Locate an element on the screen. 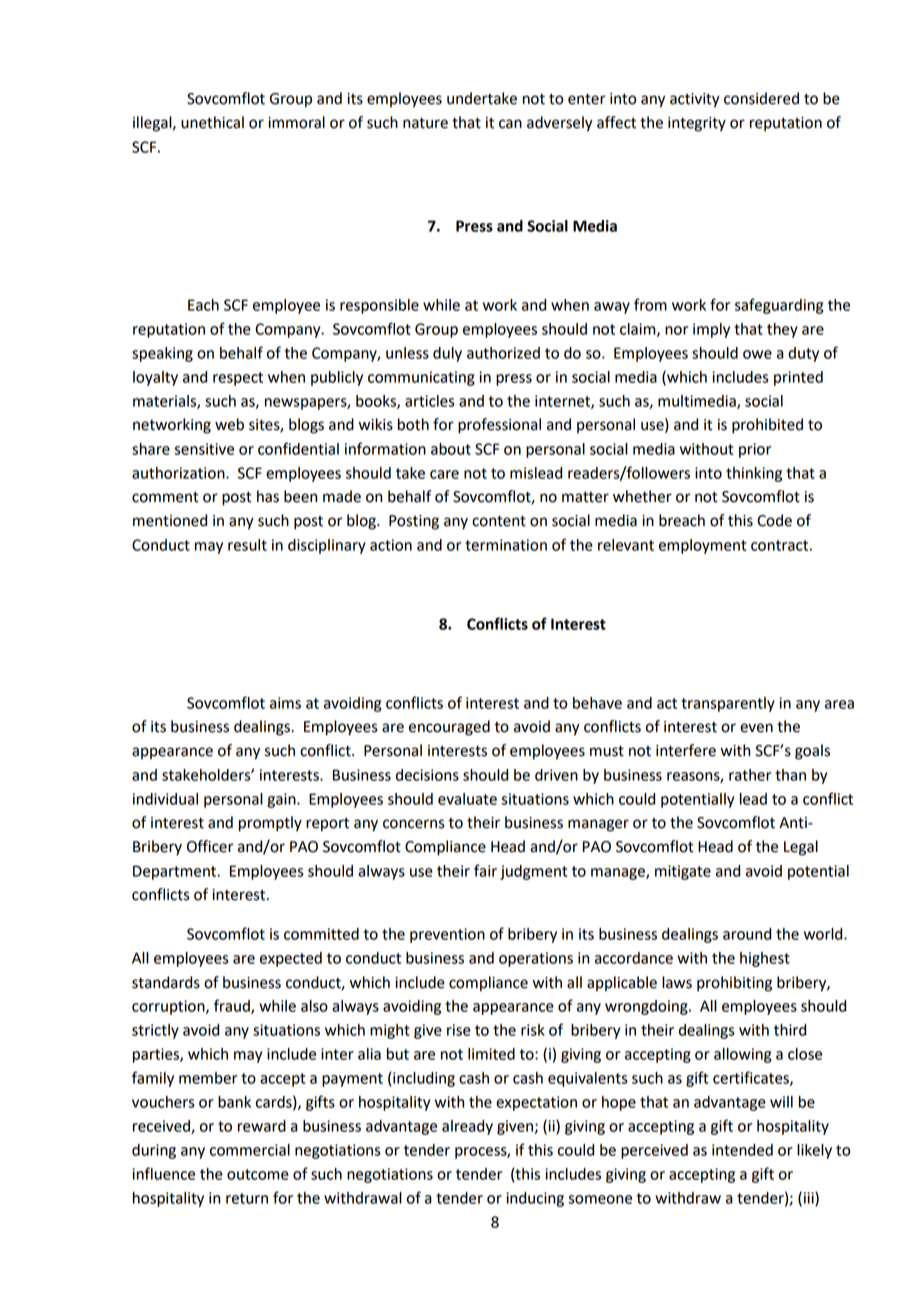  professional is located at coordinates (499, 426).
